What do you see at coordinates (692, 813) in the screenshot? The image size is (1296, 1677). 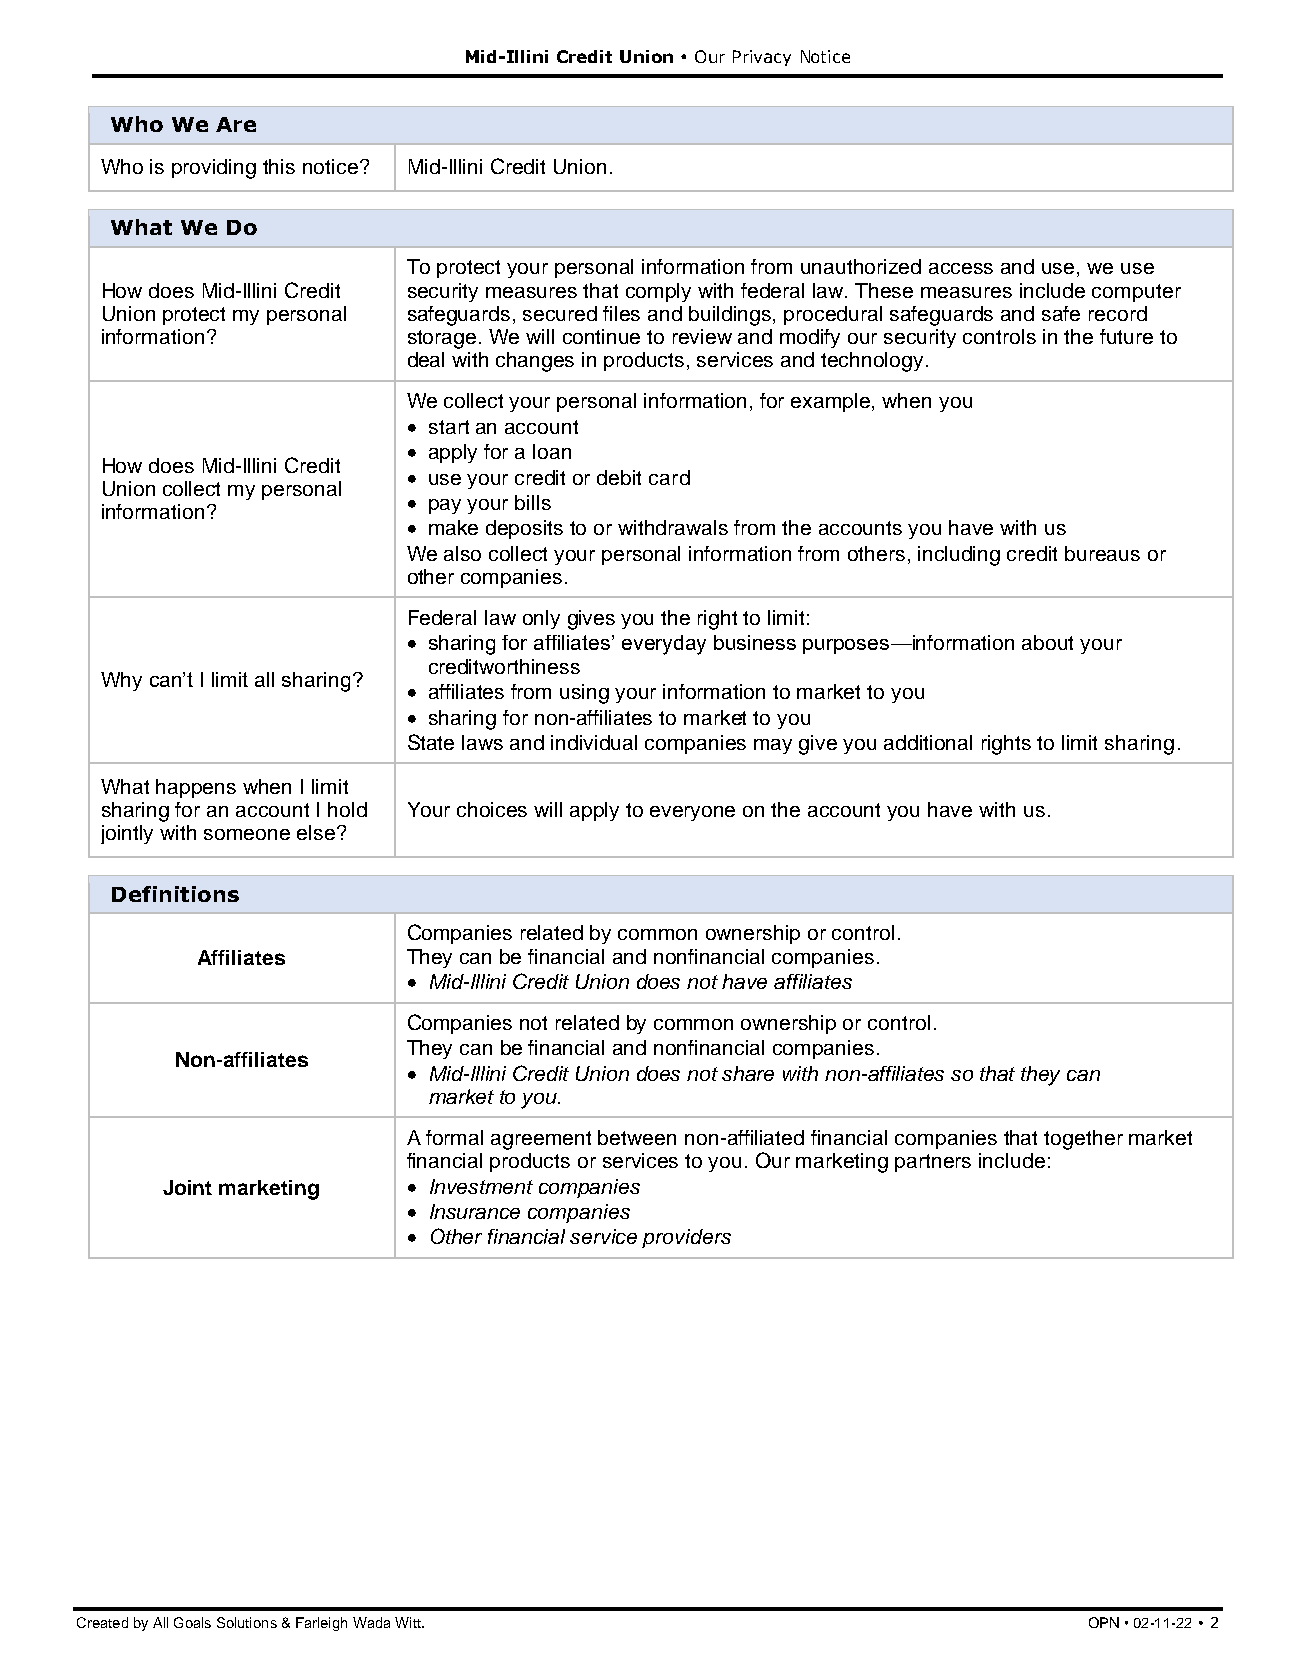 I see `everyone` at bounding box center [692, 813].
